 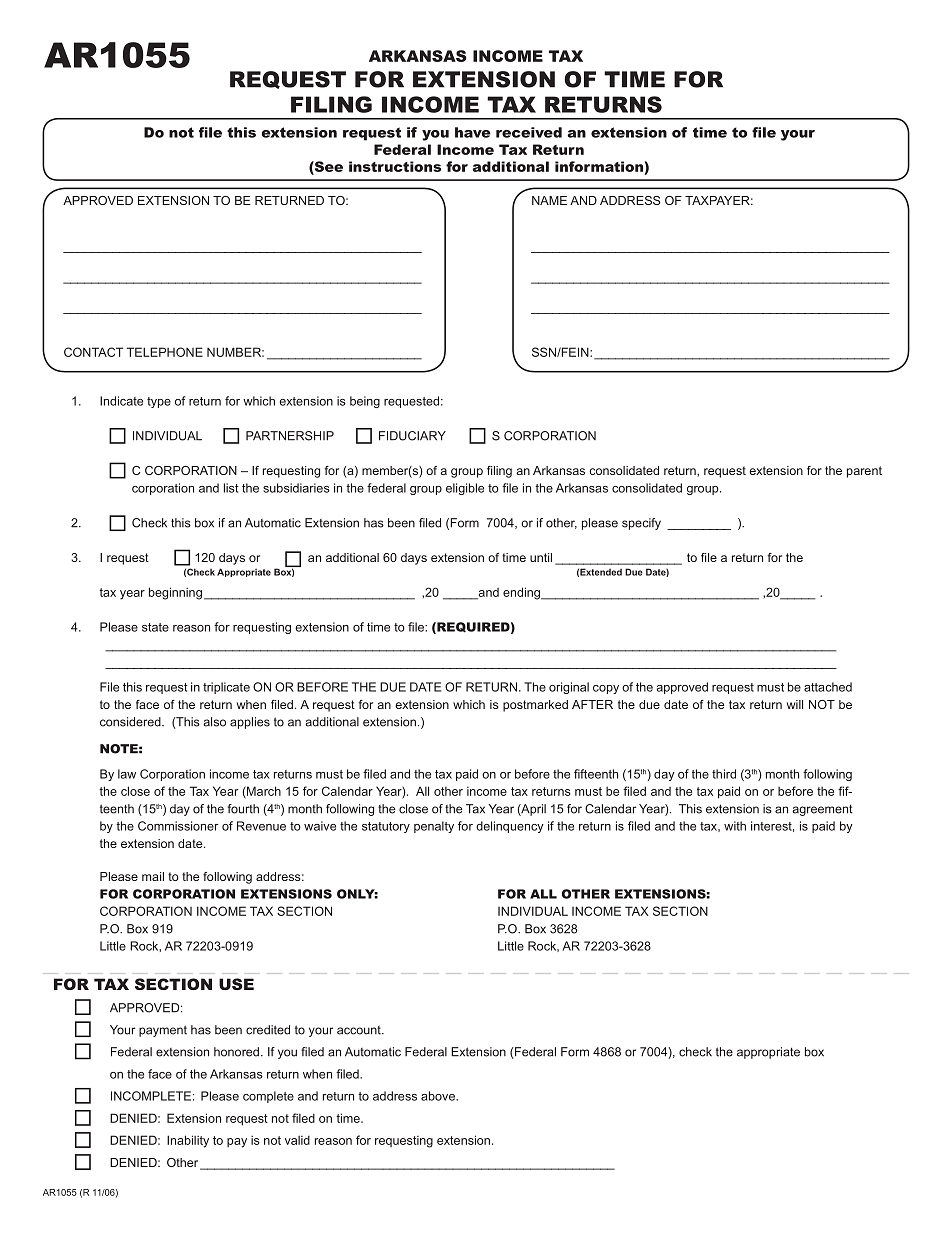 I want to click on delinquency, so click(x=510, y=827).
